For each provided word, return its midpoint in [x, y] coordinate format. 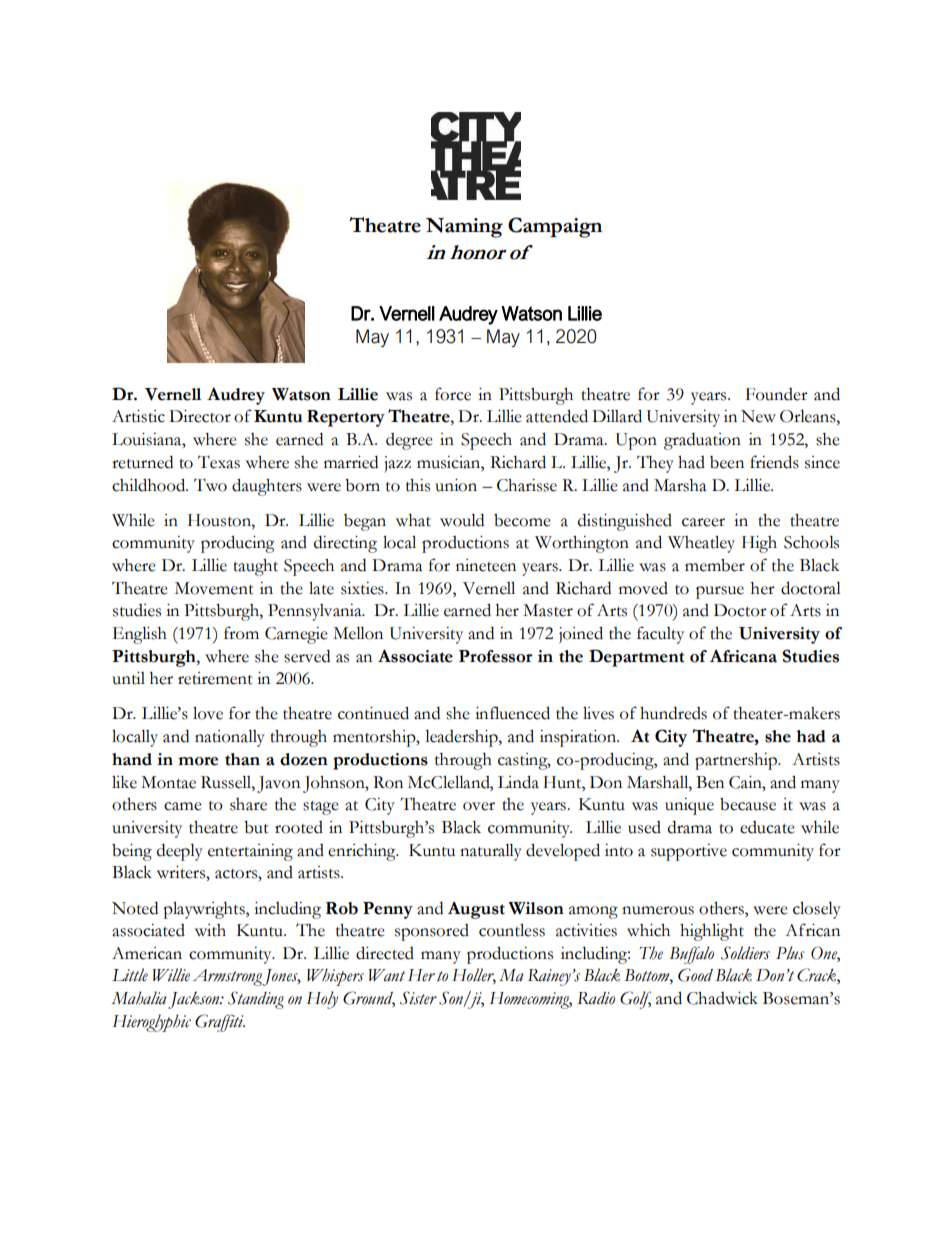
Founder [777, 394]
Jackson [195, 1000]
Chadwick [722, 998]
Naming [464, 228]
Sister [418, 998]
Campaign [555, 227]
